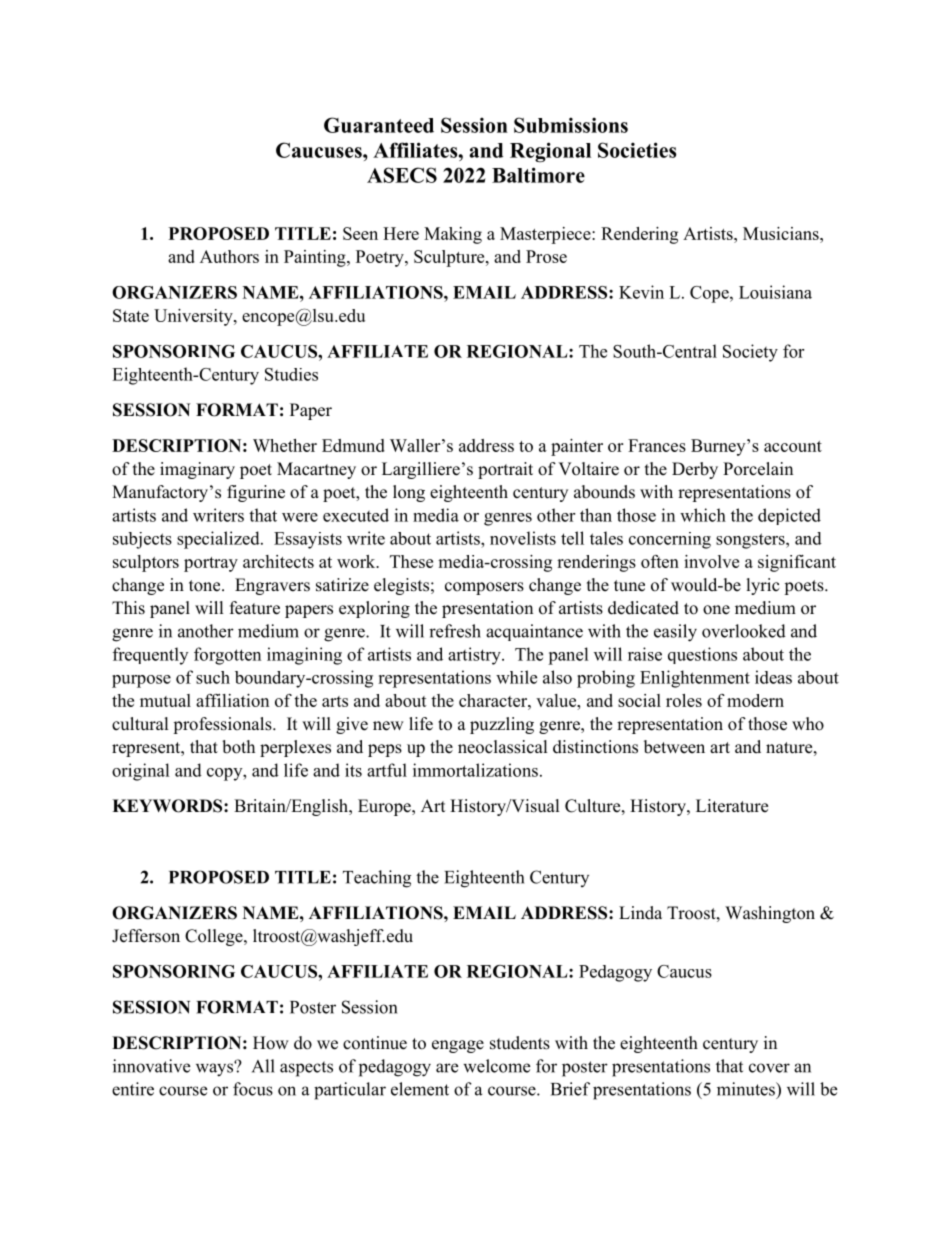 This document has height=1233, width=952. Describe the element at coordinates (484, 588) in the document. I see `composers` at that location.
